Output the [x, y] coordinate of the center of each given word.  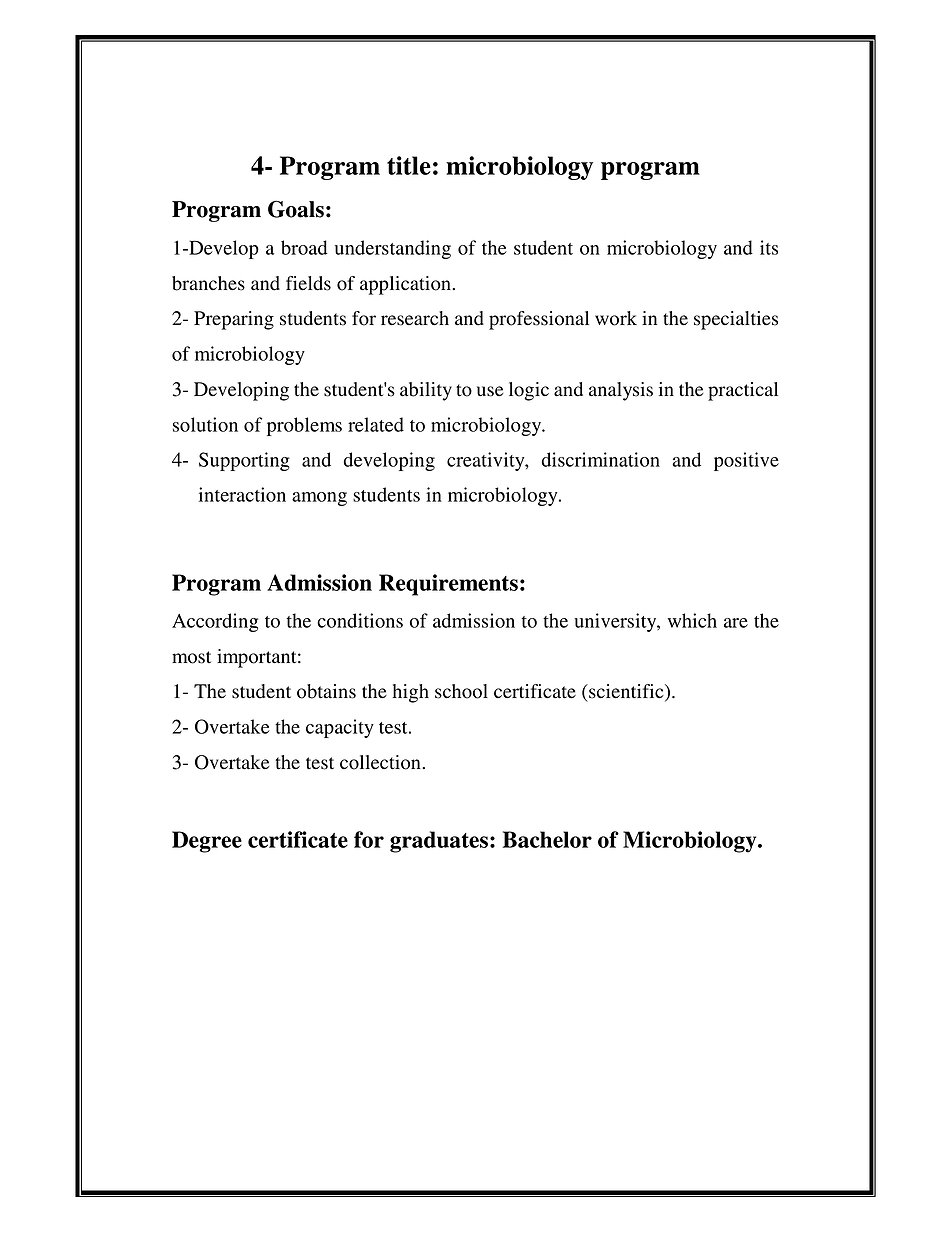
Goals [296, 209]
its [769, 247]
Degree [207, 842]
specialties [736, 320]
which [692, 620]
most [191, 657]
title [409, 165]
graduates [439, 842]
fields [308, 283]
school [461, 691]
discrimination [600, 459]
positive [746, 461]
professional [539, 320]
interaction [242, 494]
